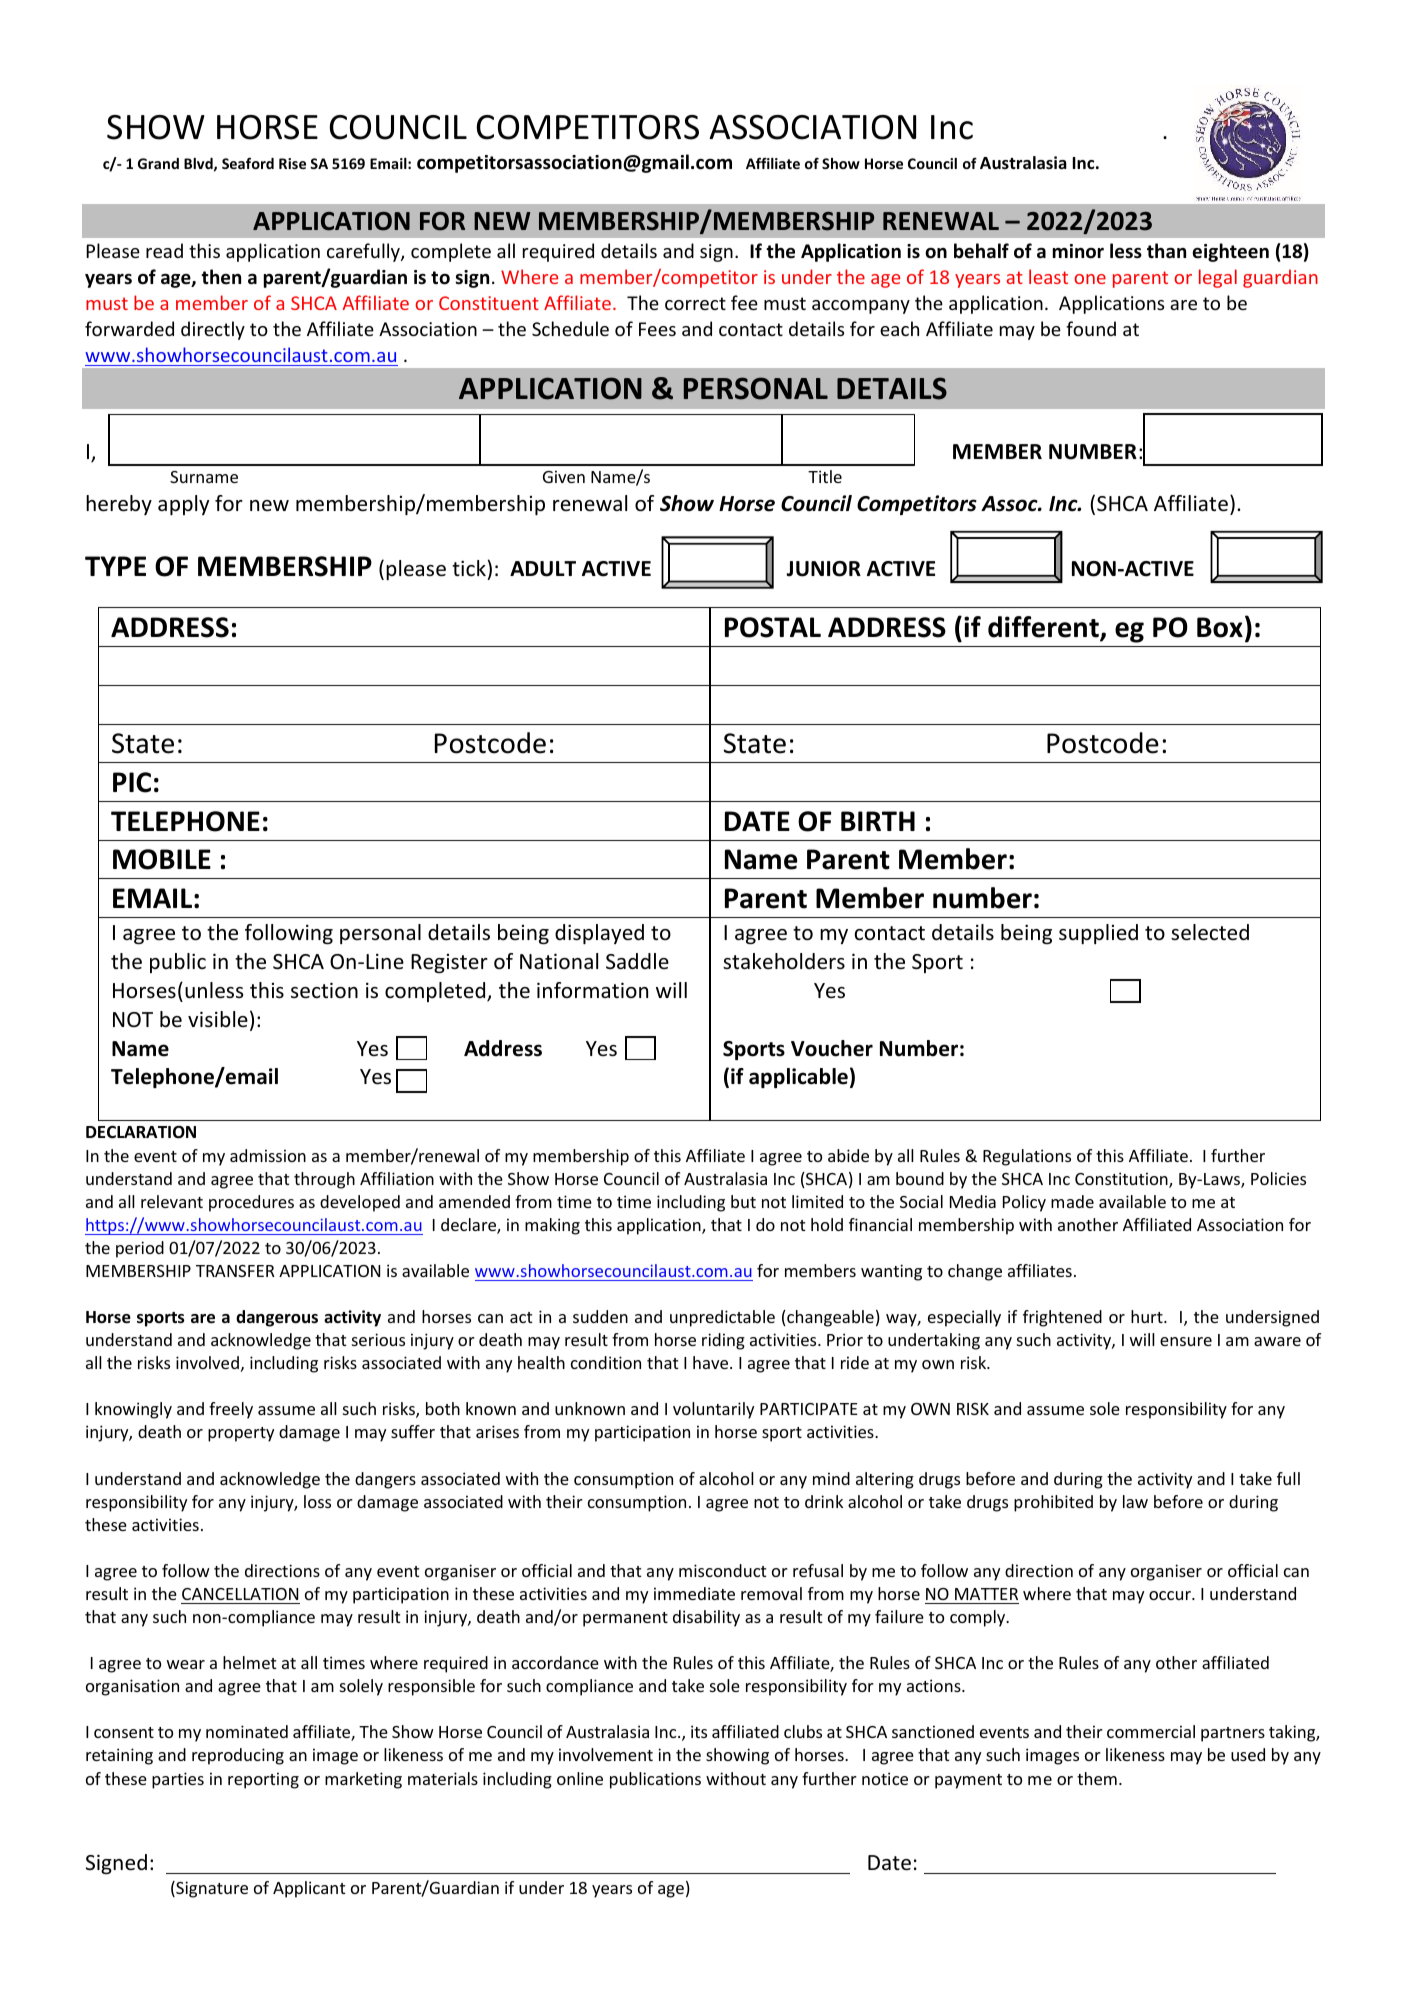 The width and height of the document is (1406, 1989). I want to click on then, so click(221, 277).
